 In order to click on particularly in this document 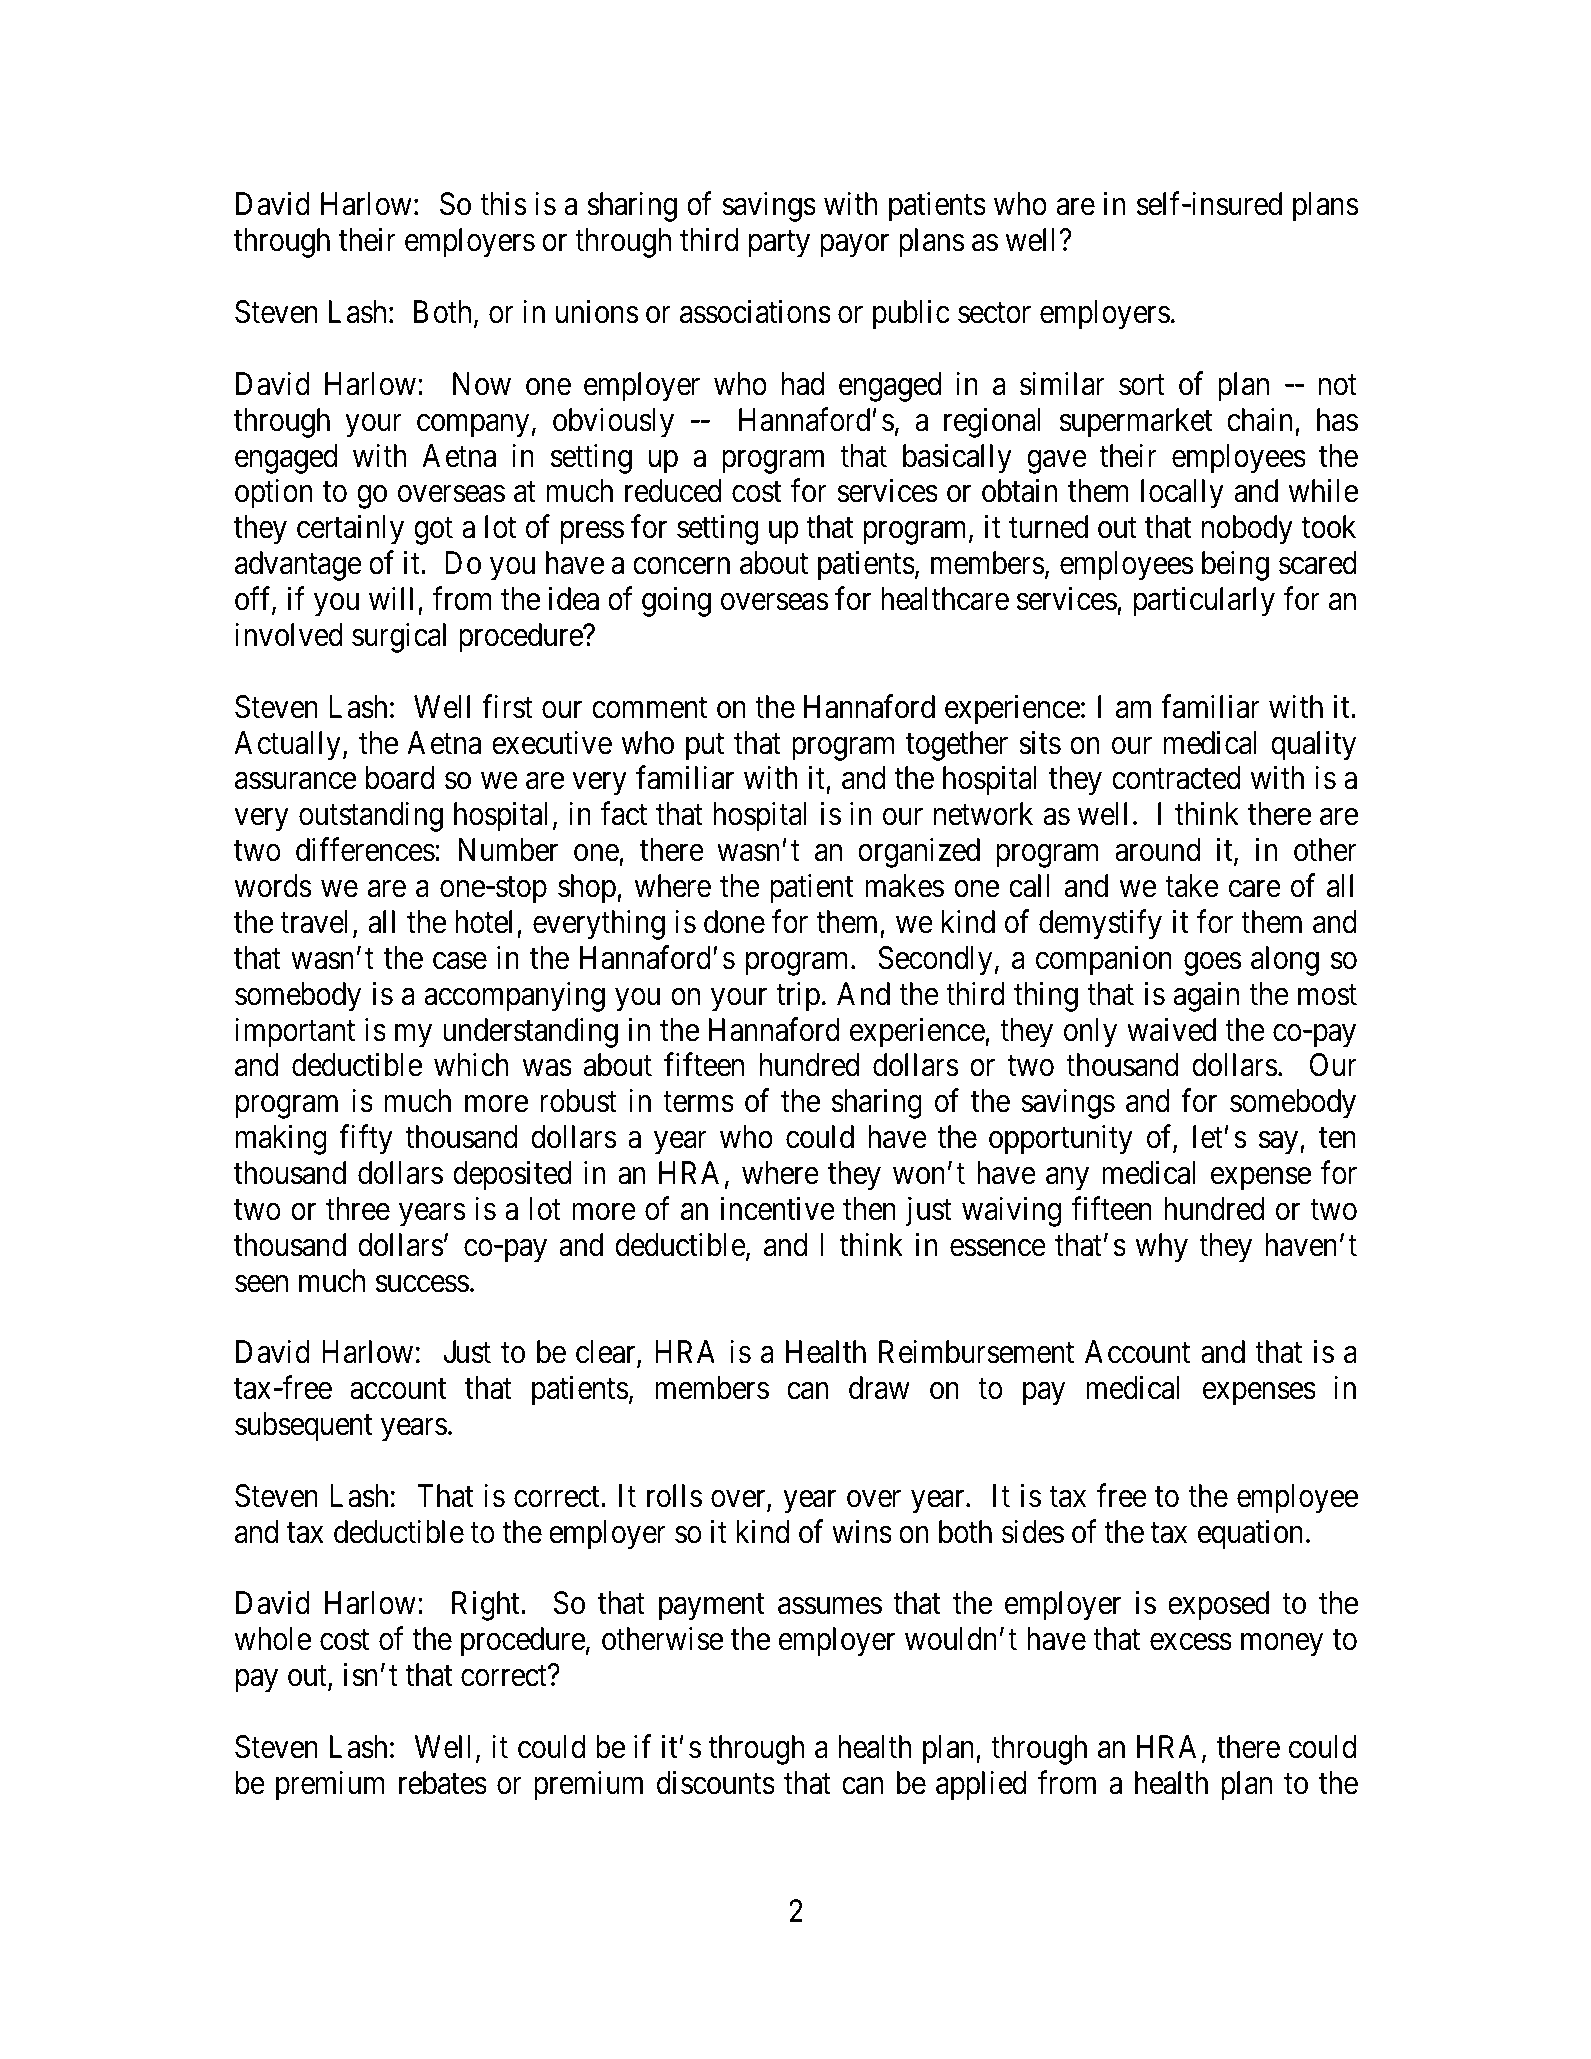, I will do `click(1204, 602)`.
